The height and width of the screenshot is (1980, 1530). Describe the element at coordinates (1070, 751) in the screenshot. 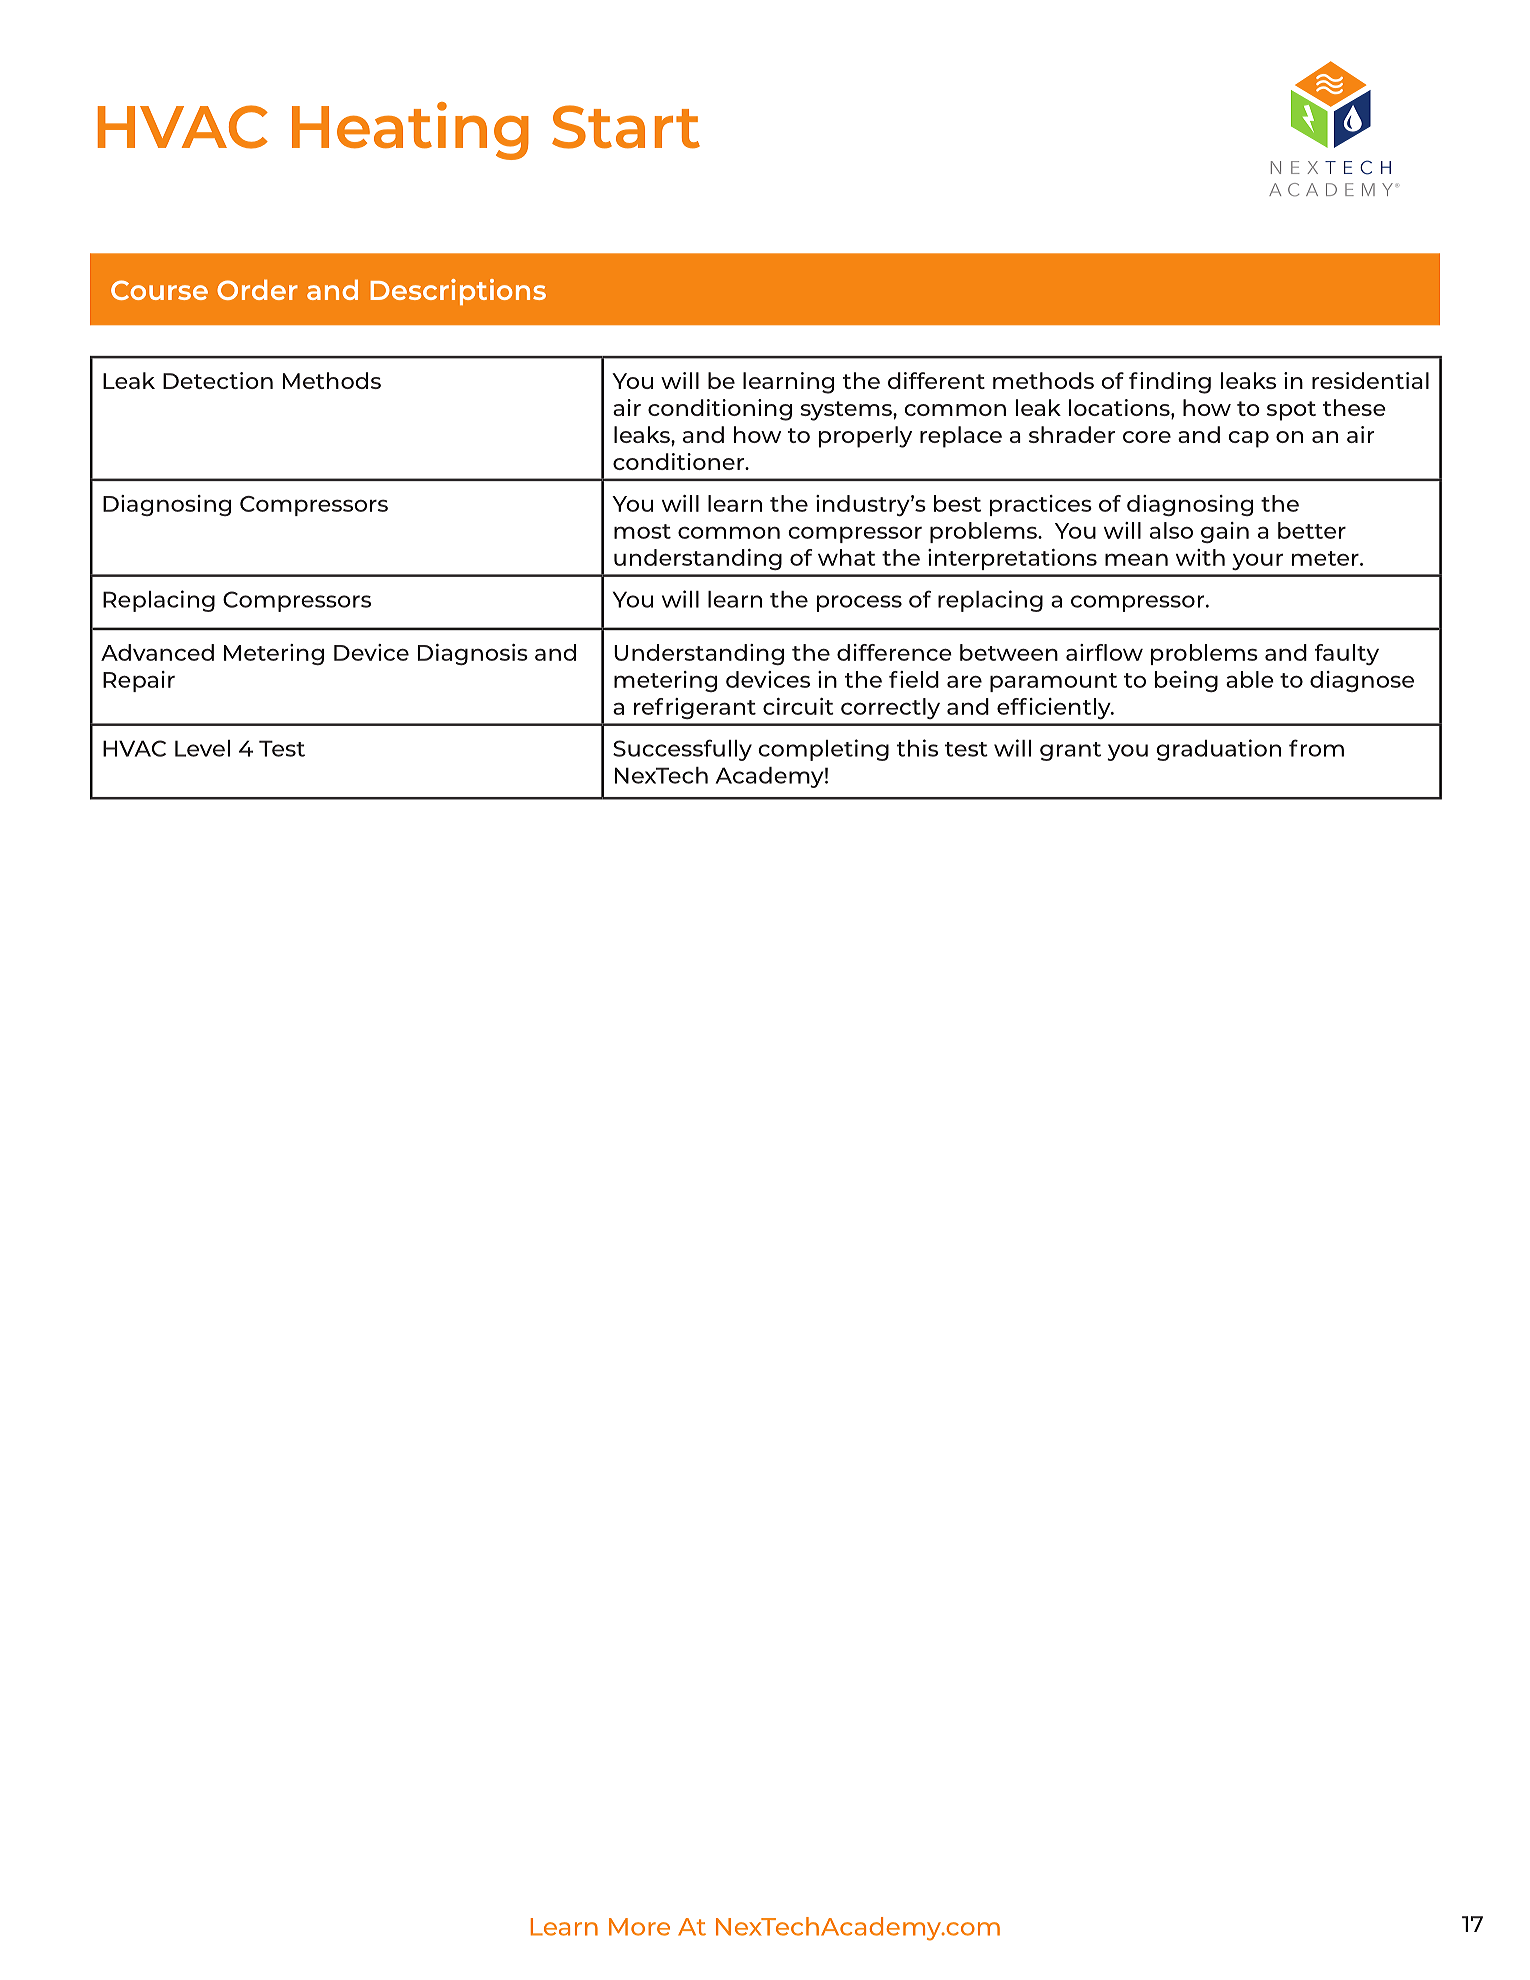

I see `grant` at that location.
